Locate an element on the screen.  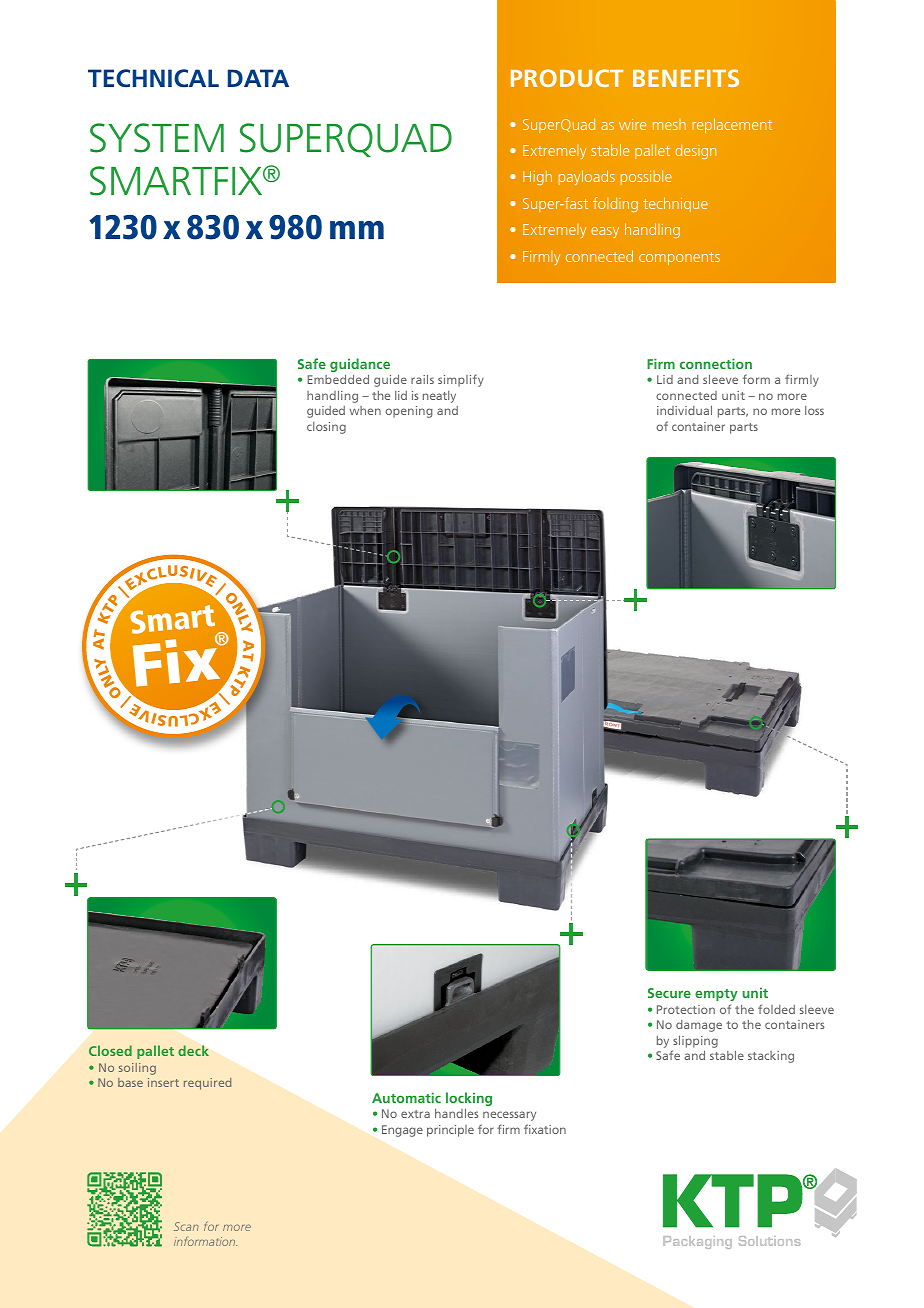
SYSTEM is located at coordinates (157, 138).
